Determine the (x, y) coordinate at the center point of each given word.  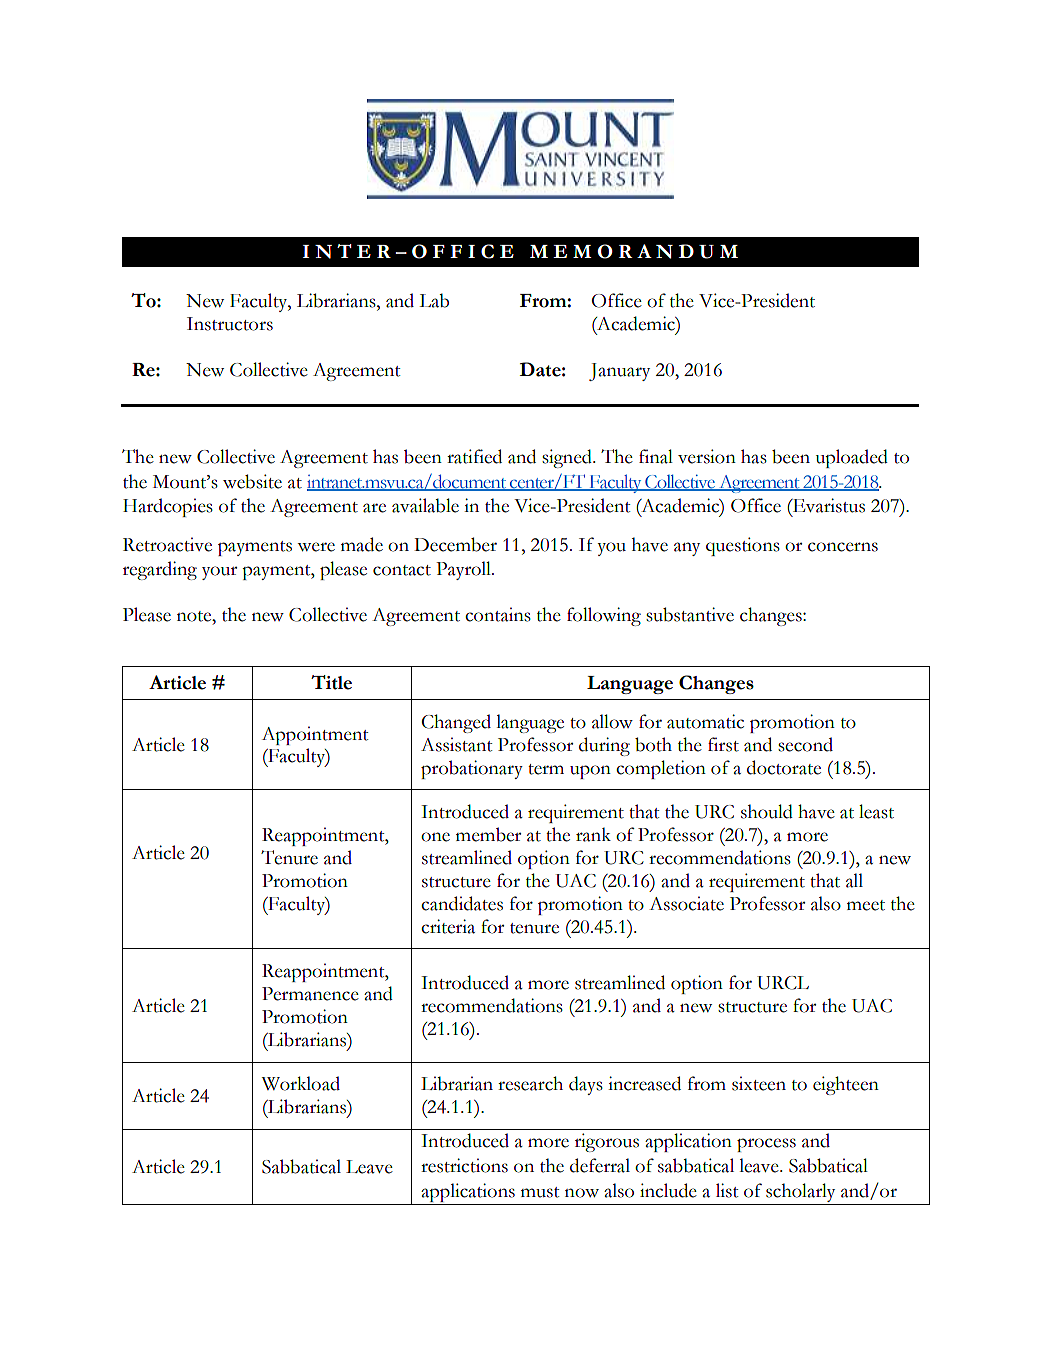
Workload (300, 1083)
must (540, 1192)
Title (331, 682)
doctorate (784, 767)
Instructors (230, 324)
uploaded (852, 458)
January (619, 372)
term (546, 769)
